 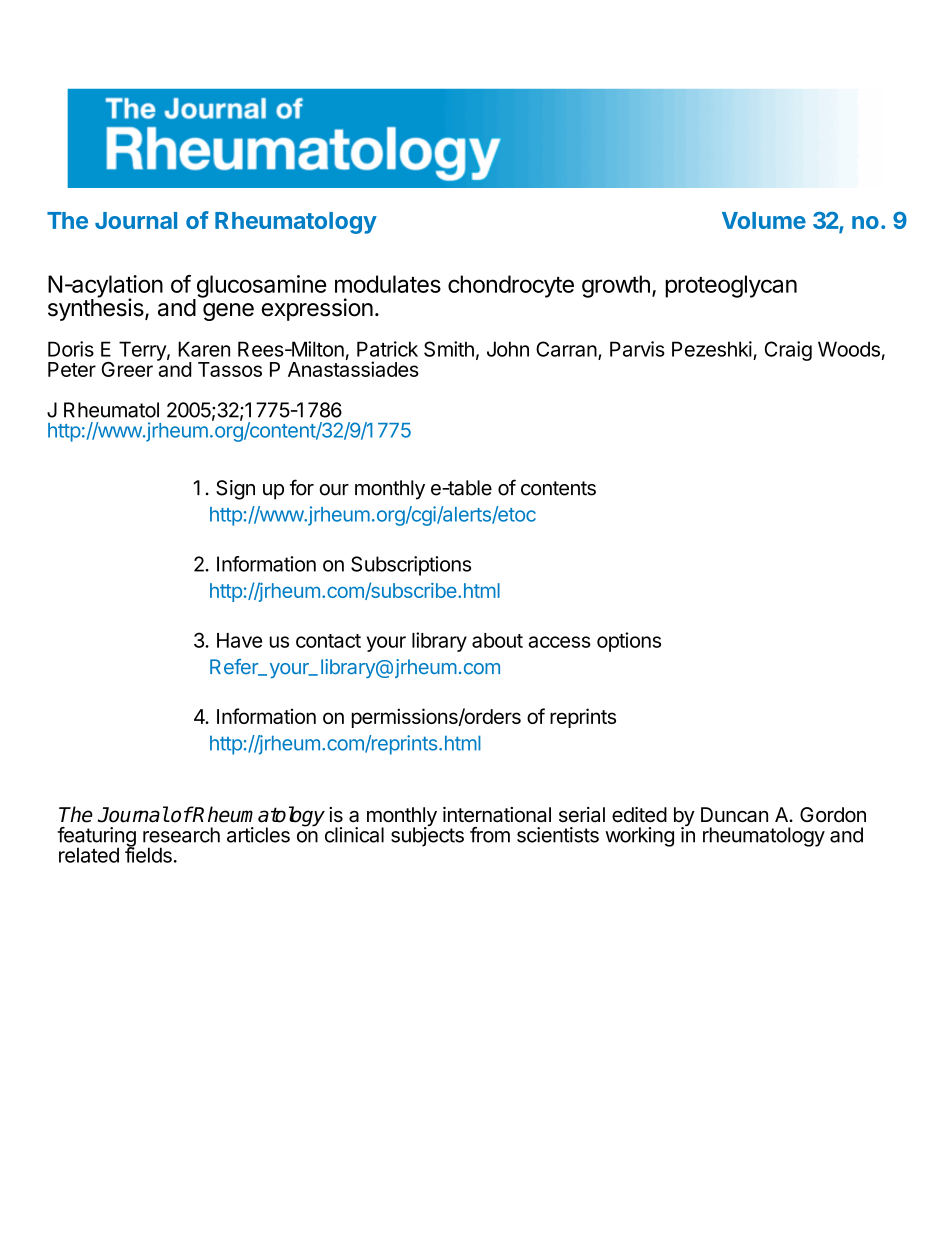 What do you see at coordinates (235, 490) in the page?
I see `Sign` at bounding box center [235, 490].
